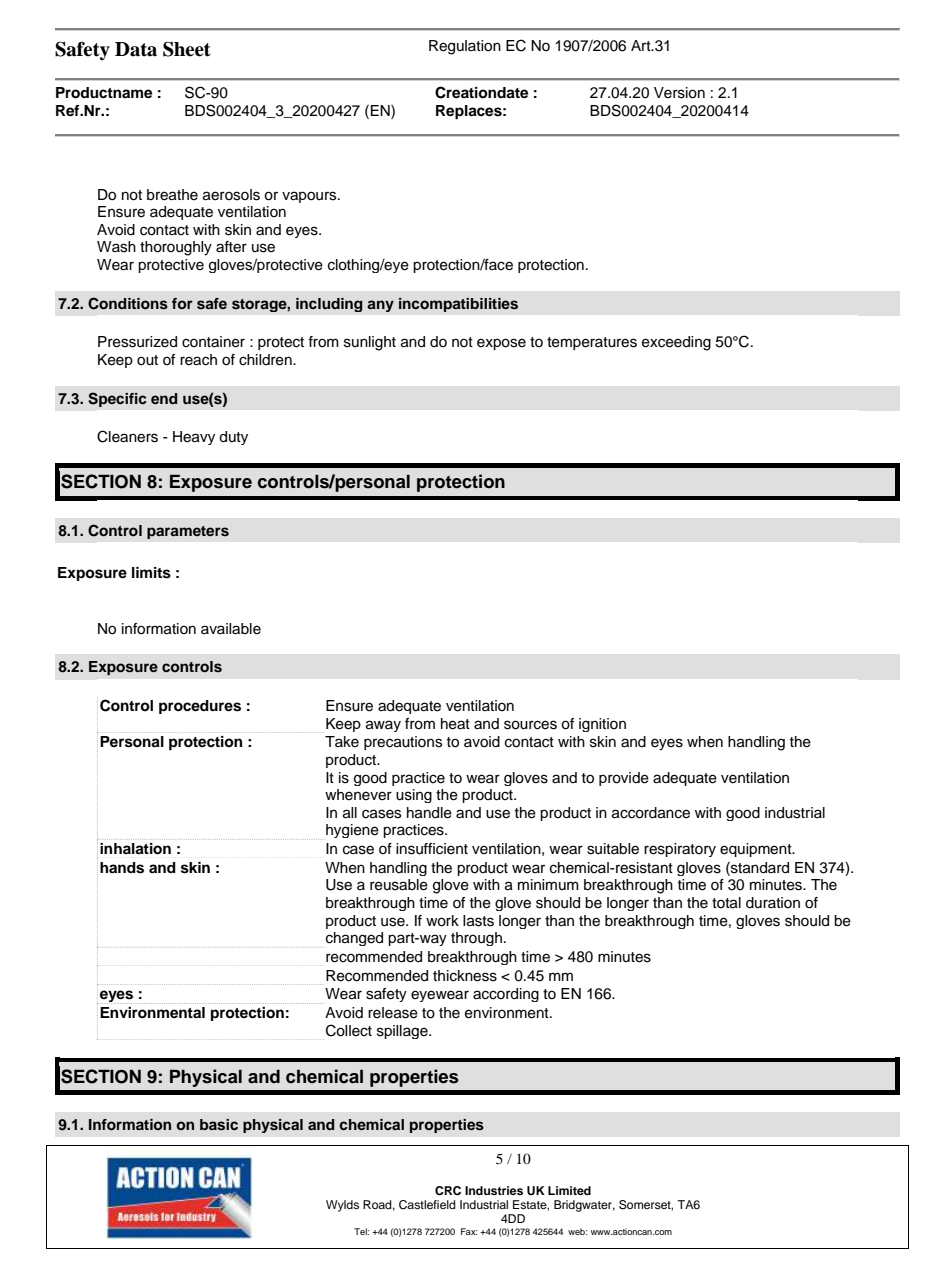  Describe the element at coordinates (602, 725) in the page. I see `ignition` at that location.
